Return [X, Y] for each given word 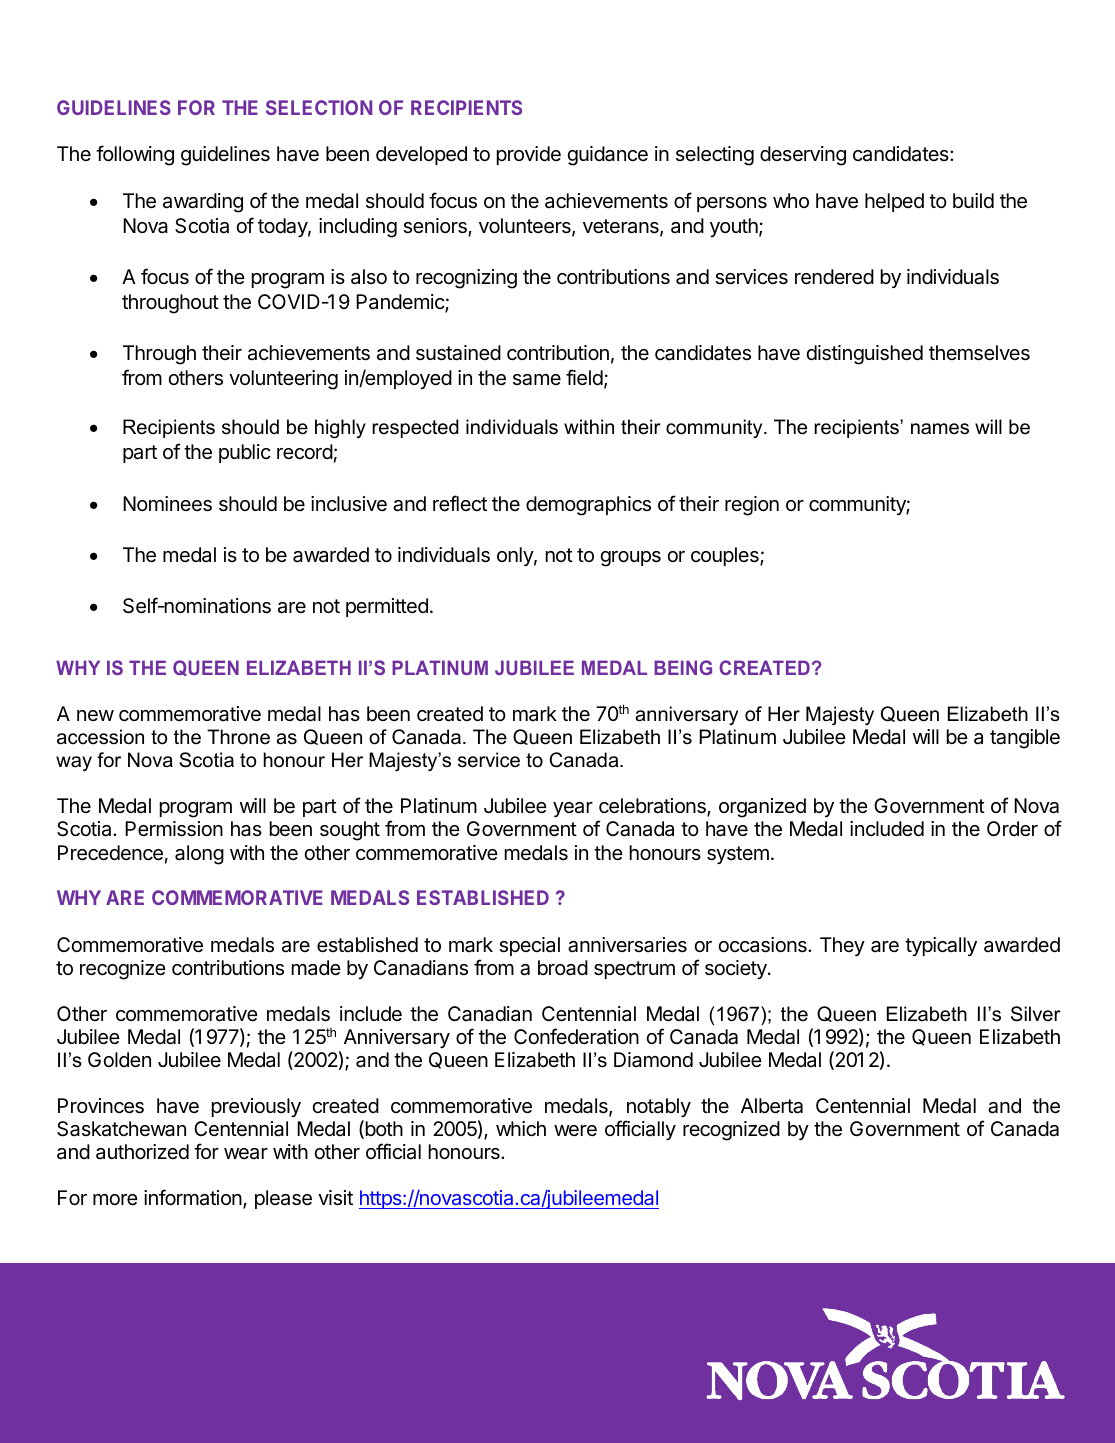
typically [941, 946]
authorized [142, 1152]
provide [529, 155]
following [135, 155]
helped [894, 202]
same [537, 380]
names [940, 429]
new [95, 715]
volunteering [283, 380]
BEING [683, 667]
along [199, 855]
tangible [1025, 739]
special [529, 946]
